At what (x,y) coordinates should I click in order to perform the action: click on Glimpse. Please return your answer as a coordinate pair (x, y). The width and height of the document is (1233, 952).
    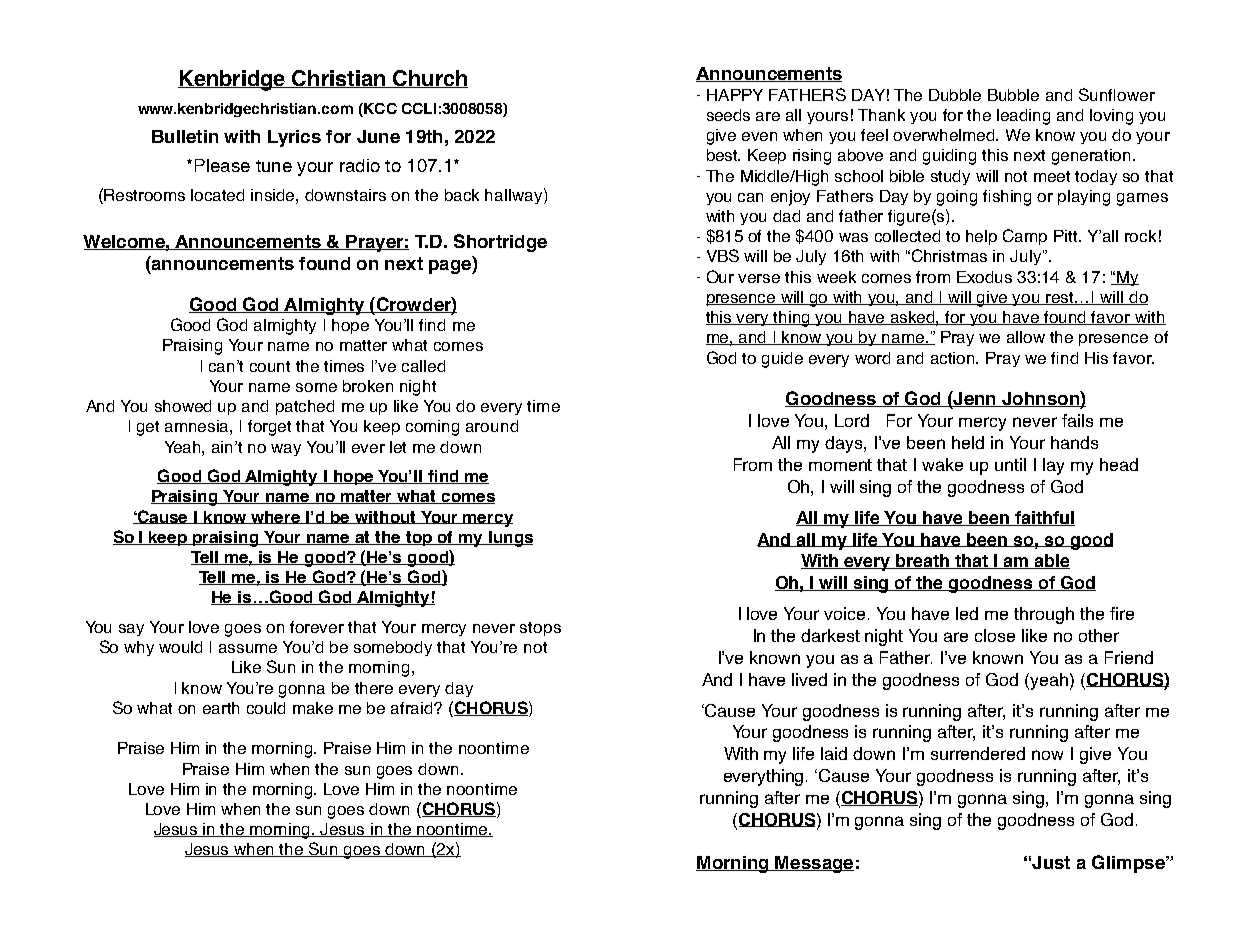
    Looking at the image, I should click on (1129, 864).
